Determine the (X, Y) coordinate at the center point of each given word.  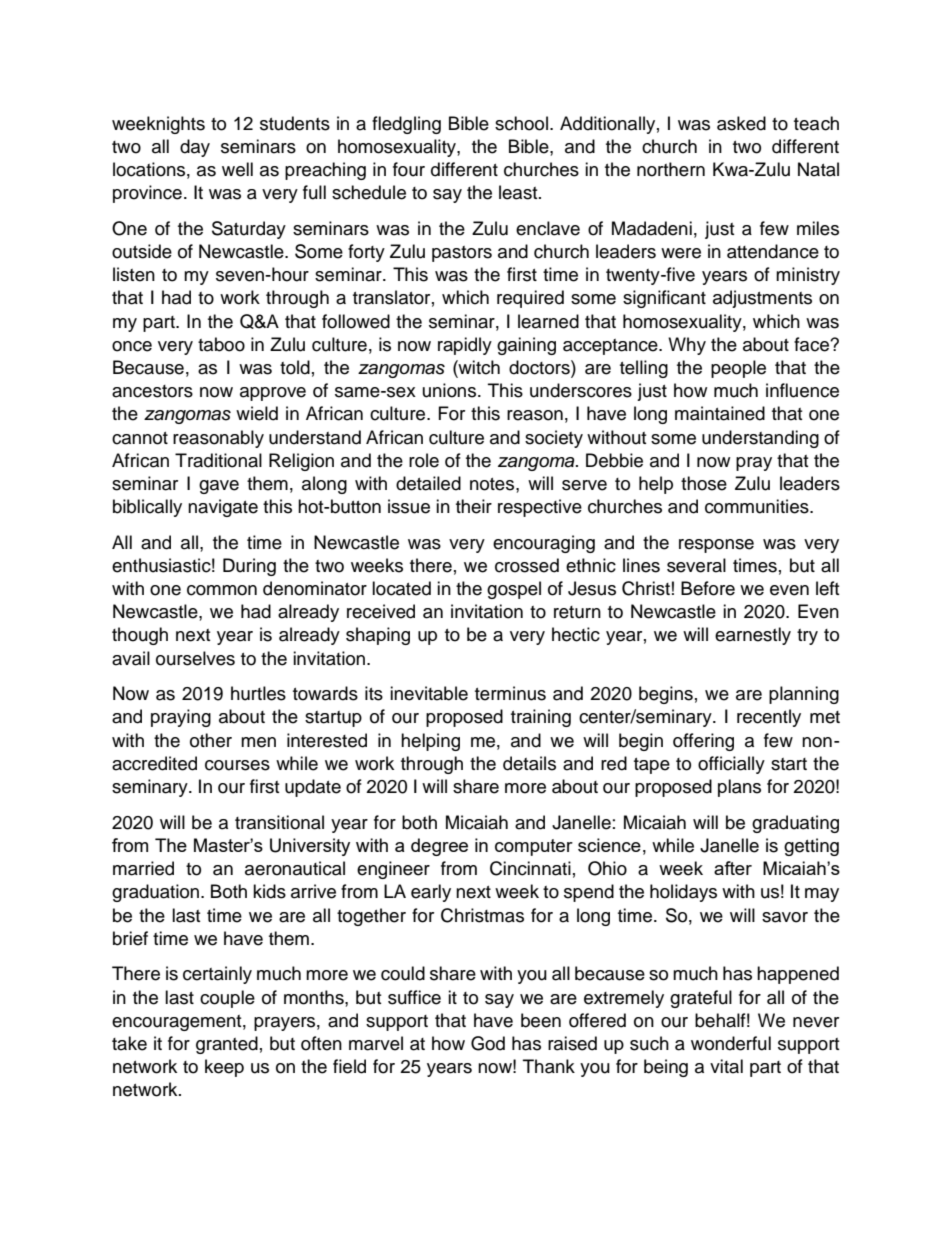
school (521, 123)
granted (227, 1045)
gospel (514, 590)
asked (741, 123)
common (222, 590)
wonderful (731, 1043)
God (488, 1043)
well (237, 169)
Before (708, 588)
